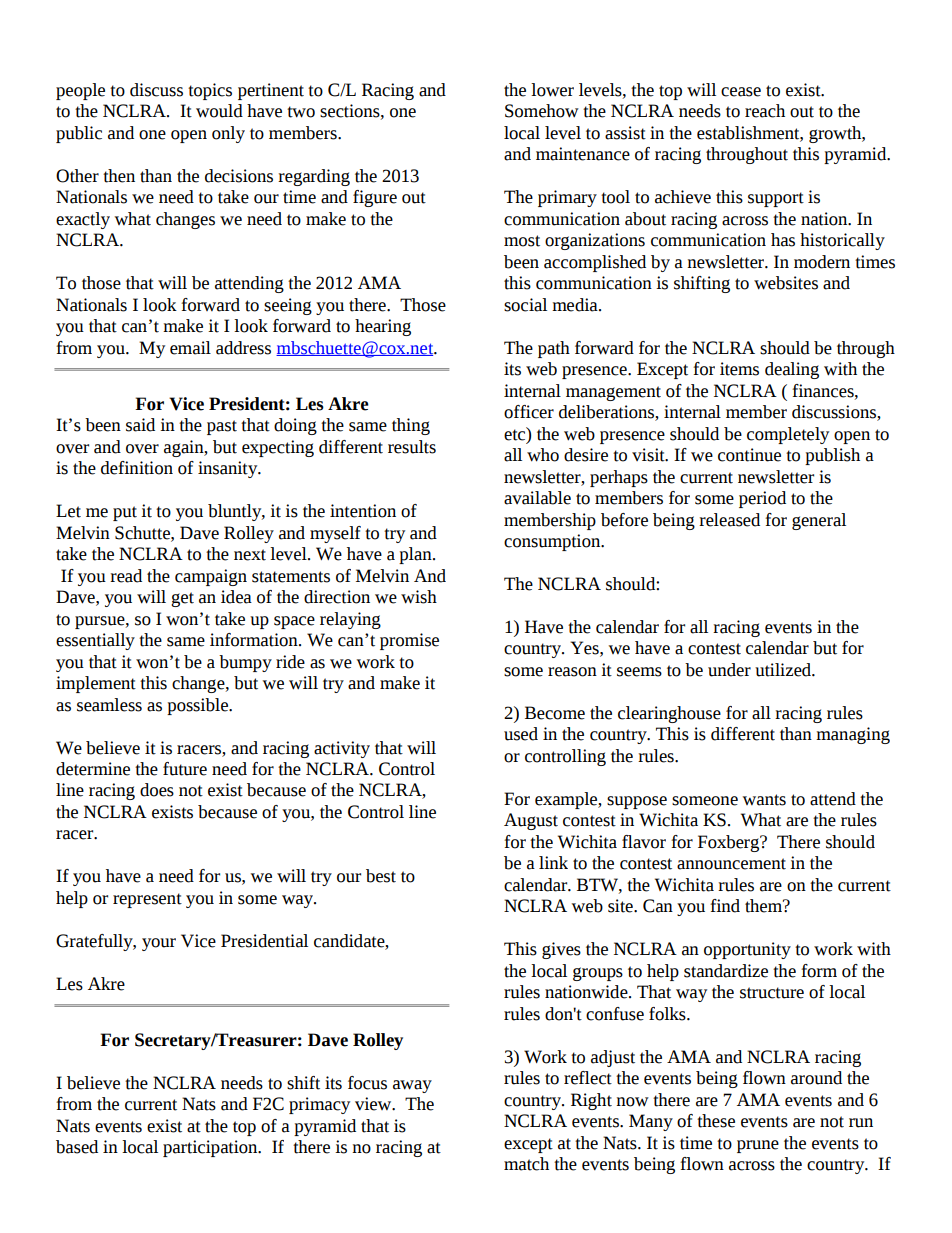  I want to click on promise, so click(409, 641).
